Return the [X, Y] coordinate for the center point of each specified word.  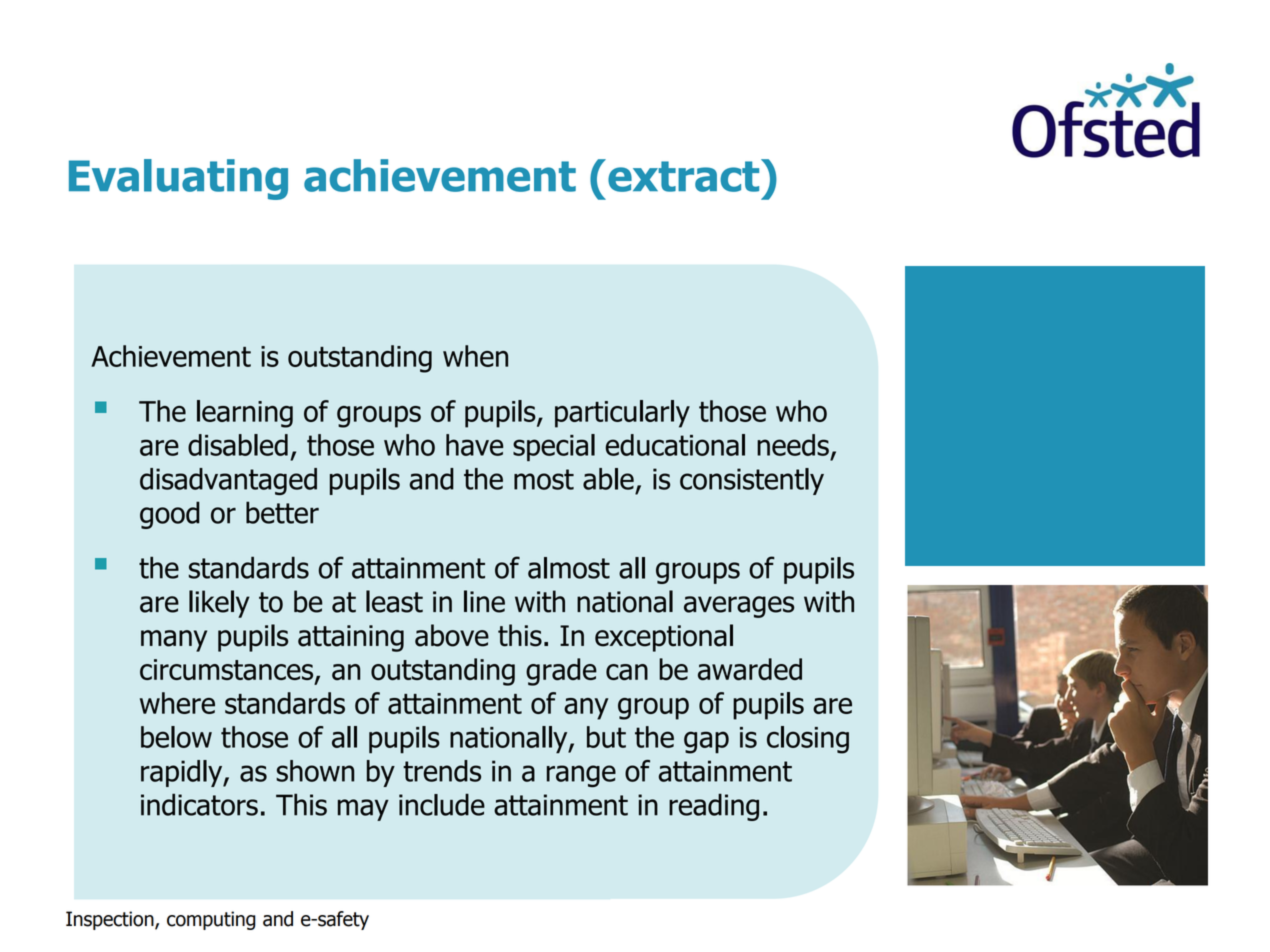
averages [739, 607]
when [475, 356]
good [170, 515]
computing [211, 920]
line [484, 601]
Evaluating [178, 179]
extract [685, 175]
